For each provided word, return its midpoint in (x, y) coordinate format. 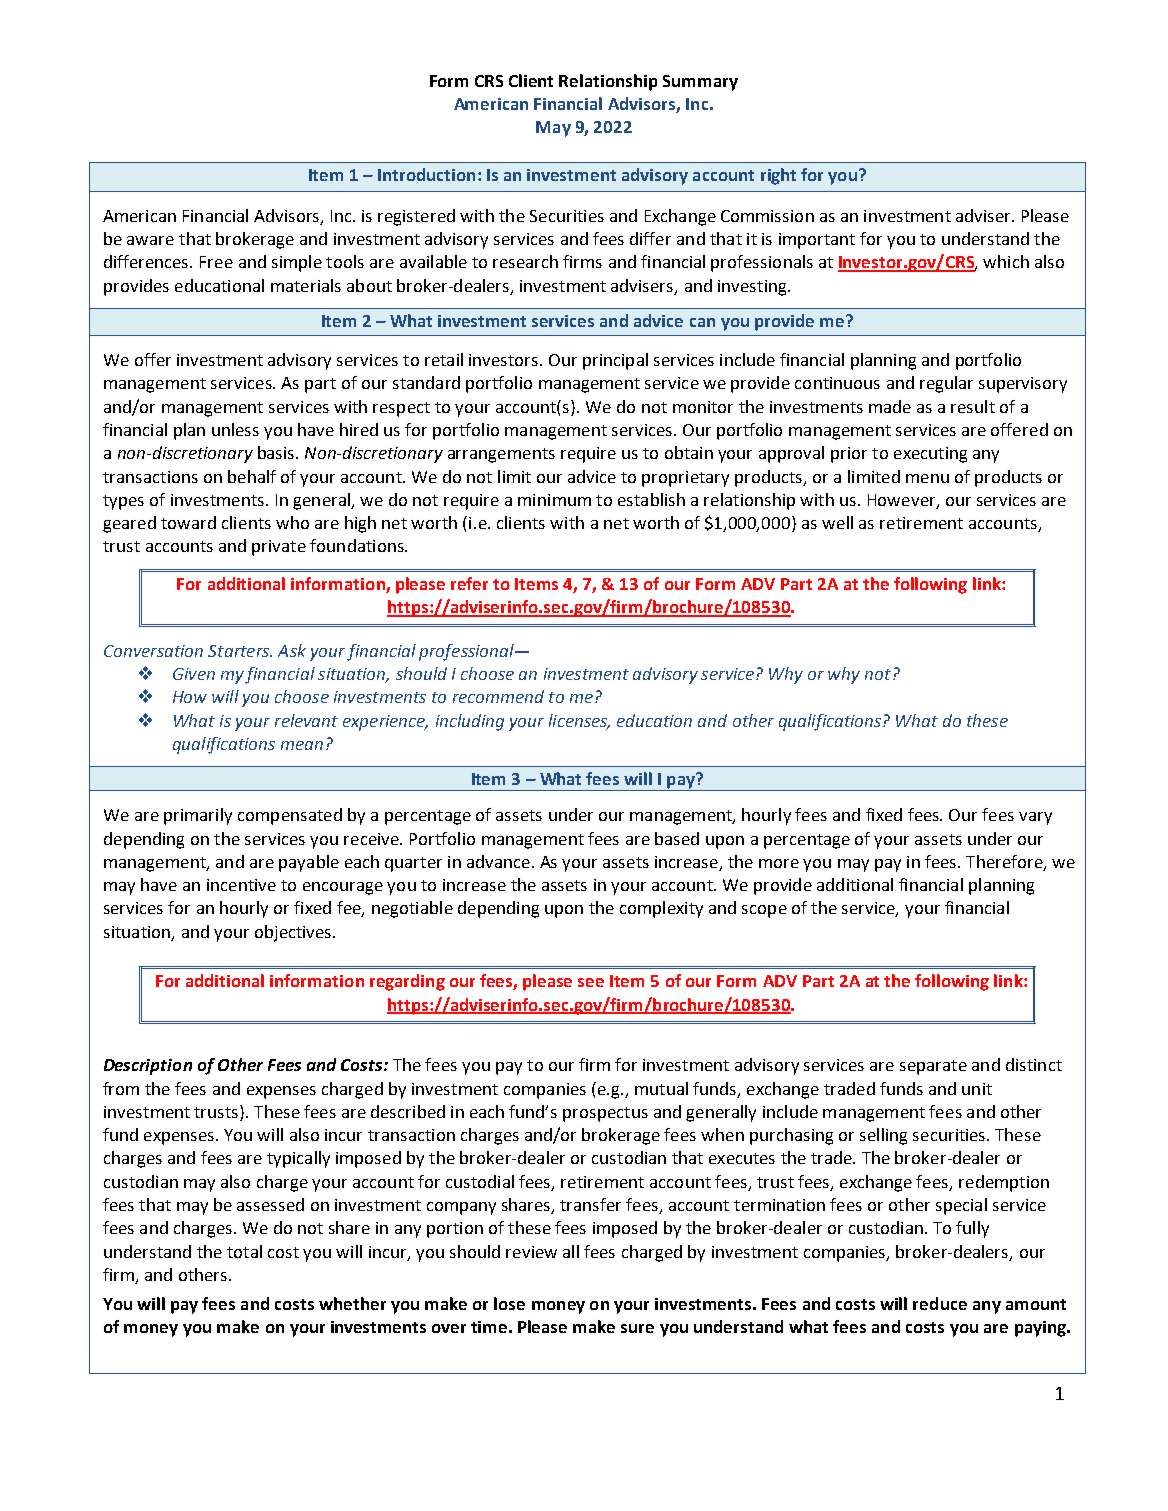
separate (933, 1067)
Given (194, 674)
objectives (294, 933)
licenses (579, 721)
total (244, 1251)
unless (235, 429)
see (591, 982)
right (778, 176)
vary (1035, 818)
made (890, 406)
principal (615, 361)
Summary (700, 83)
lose (509, 1303)
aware (150, 240)
